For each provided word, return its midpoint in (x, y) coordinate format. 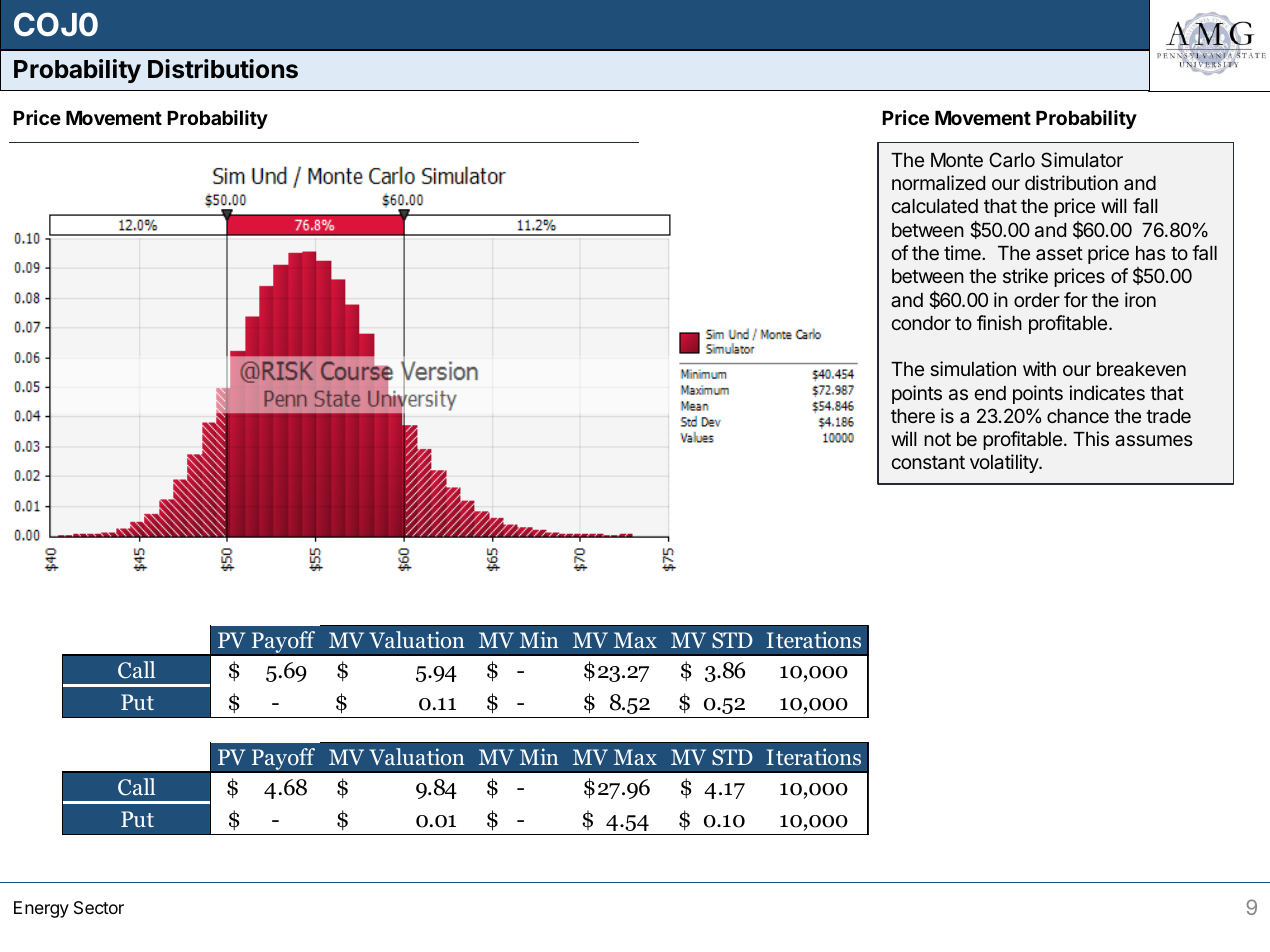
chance (1078, 416)
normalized (938, 182)
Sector (99, 908)
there (913, 416)
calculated (934, 206)
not (937, 439)
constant (928, 462)
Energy (41, 909)
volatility (1005, 463)
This (1091, 438)
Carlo (1012, 159)
